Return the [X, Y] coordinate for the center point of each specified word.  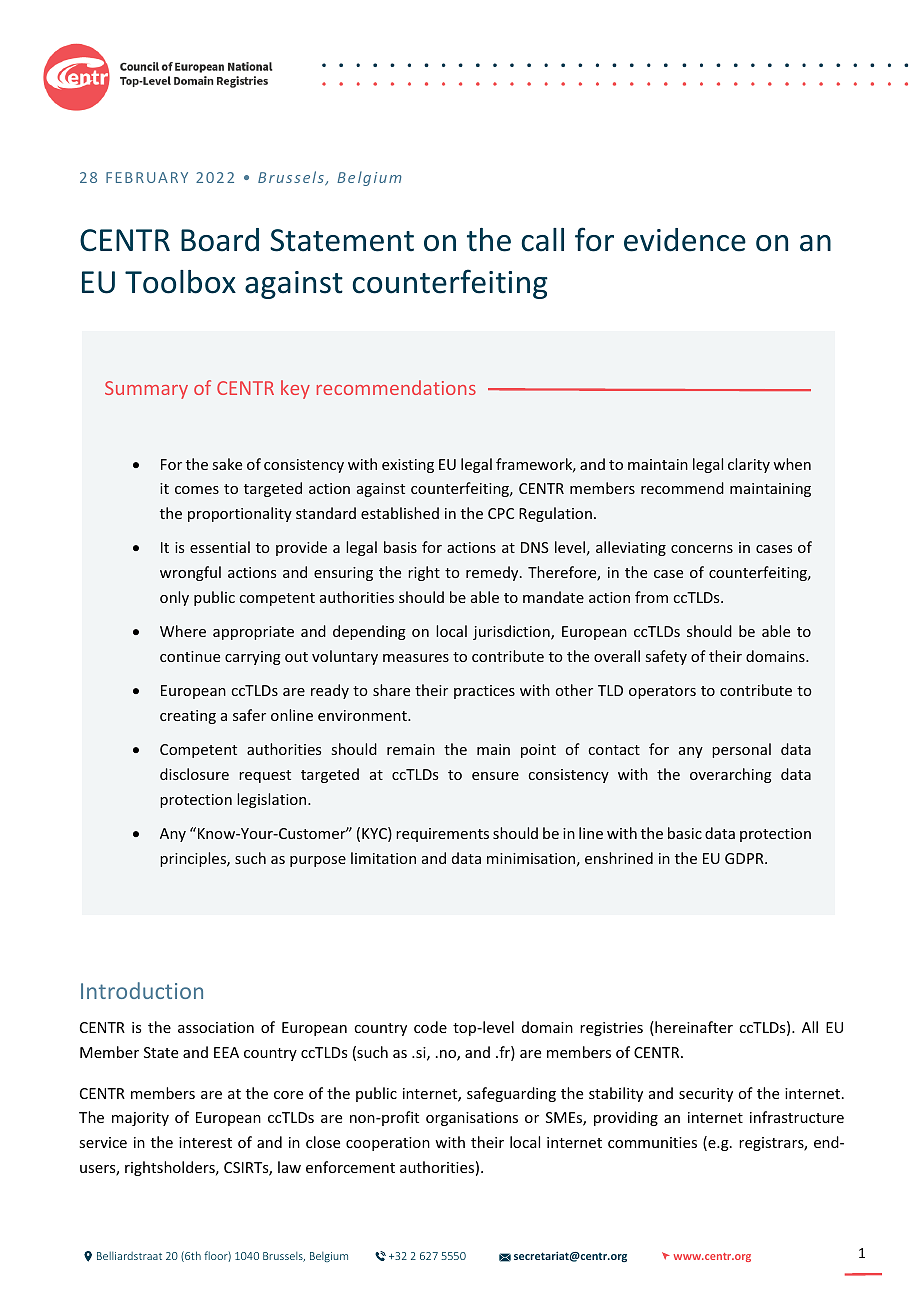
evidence [685, 240]
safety [666, 657]
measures [416, 658]
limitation [383, 858]
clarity [749, 465]
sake [227, 464]
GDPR [745, 858]
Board [220, 240]
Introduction [142, 990]
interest [205, 1142]
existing [408, 466]
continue [190, 656]
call [543, 240]
